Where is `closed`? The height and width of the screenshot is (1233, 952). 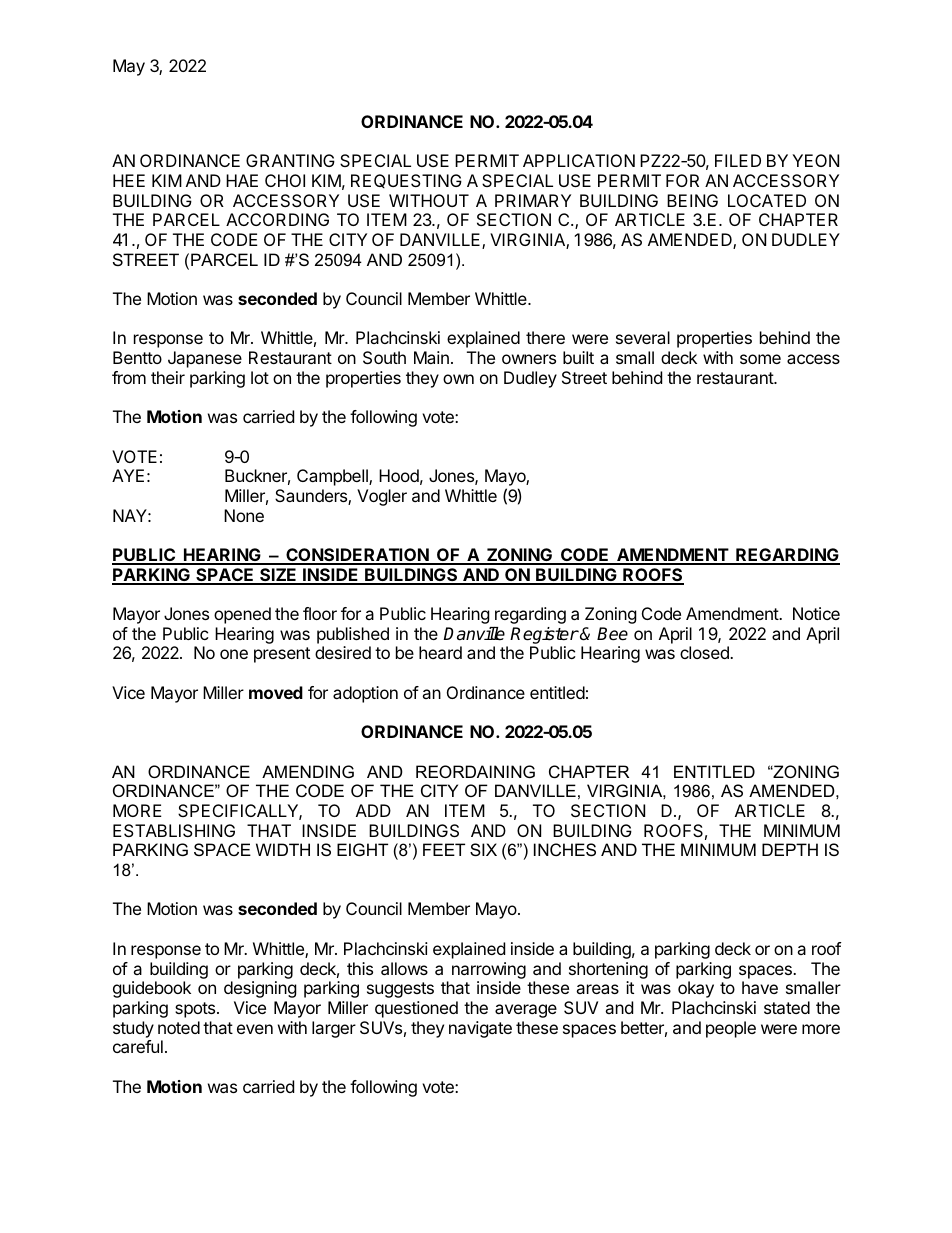
closed is located at coordinates (705, 652).
